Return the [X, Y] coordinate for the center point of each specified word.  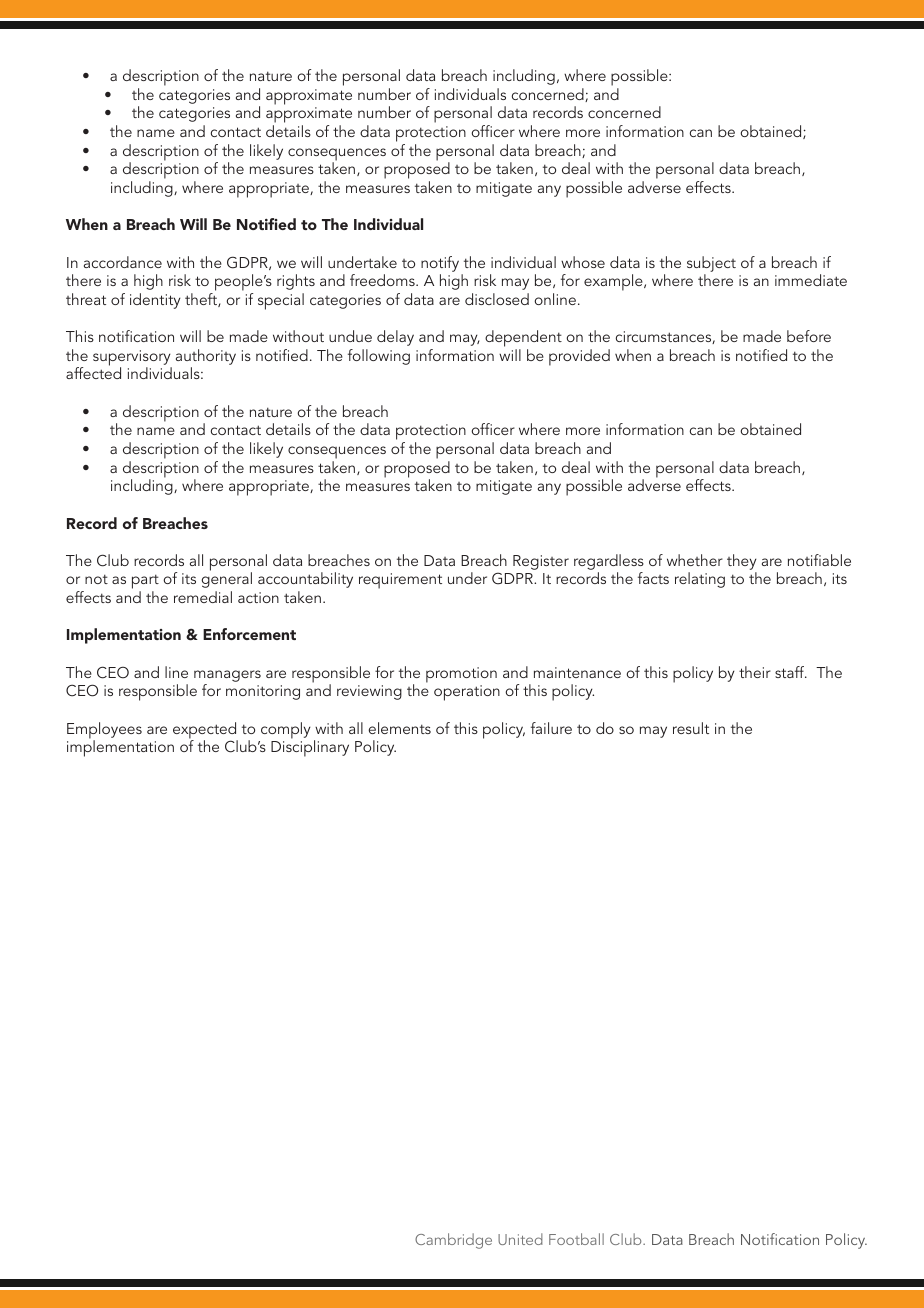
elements [399, 728]
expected [205, 731]
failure [551, 728]
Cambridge [453, 1241]
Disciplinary [310, 748]
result [691, 728]
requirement [400, 581]
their [755, 672]
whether [695, 560]
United [520, 1239]
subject [711, 264]
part [145, 583]
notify [440, 264]
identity [155, 301]
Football [576, 1239]
